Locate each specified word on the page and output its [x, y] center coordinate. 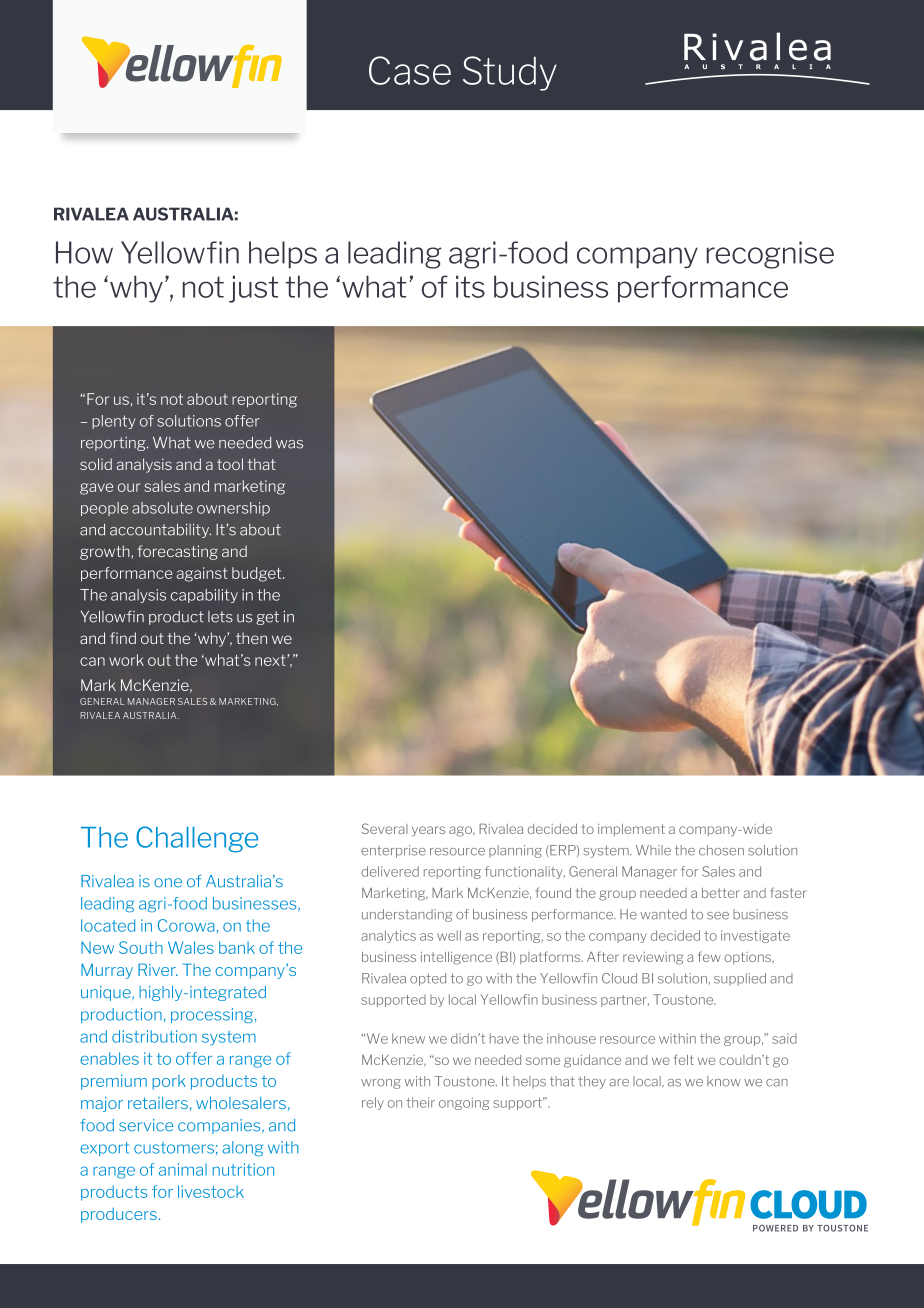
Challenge [197, 839]
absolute [162, 508]
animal [183, 1169]
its [470, 286]
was [289, 444]
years [428, 831]
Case [410, 70]
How [84, 252]
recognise [770, 255]
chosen [721, 850]
